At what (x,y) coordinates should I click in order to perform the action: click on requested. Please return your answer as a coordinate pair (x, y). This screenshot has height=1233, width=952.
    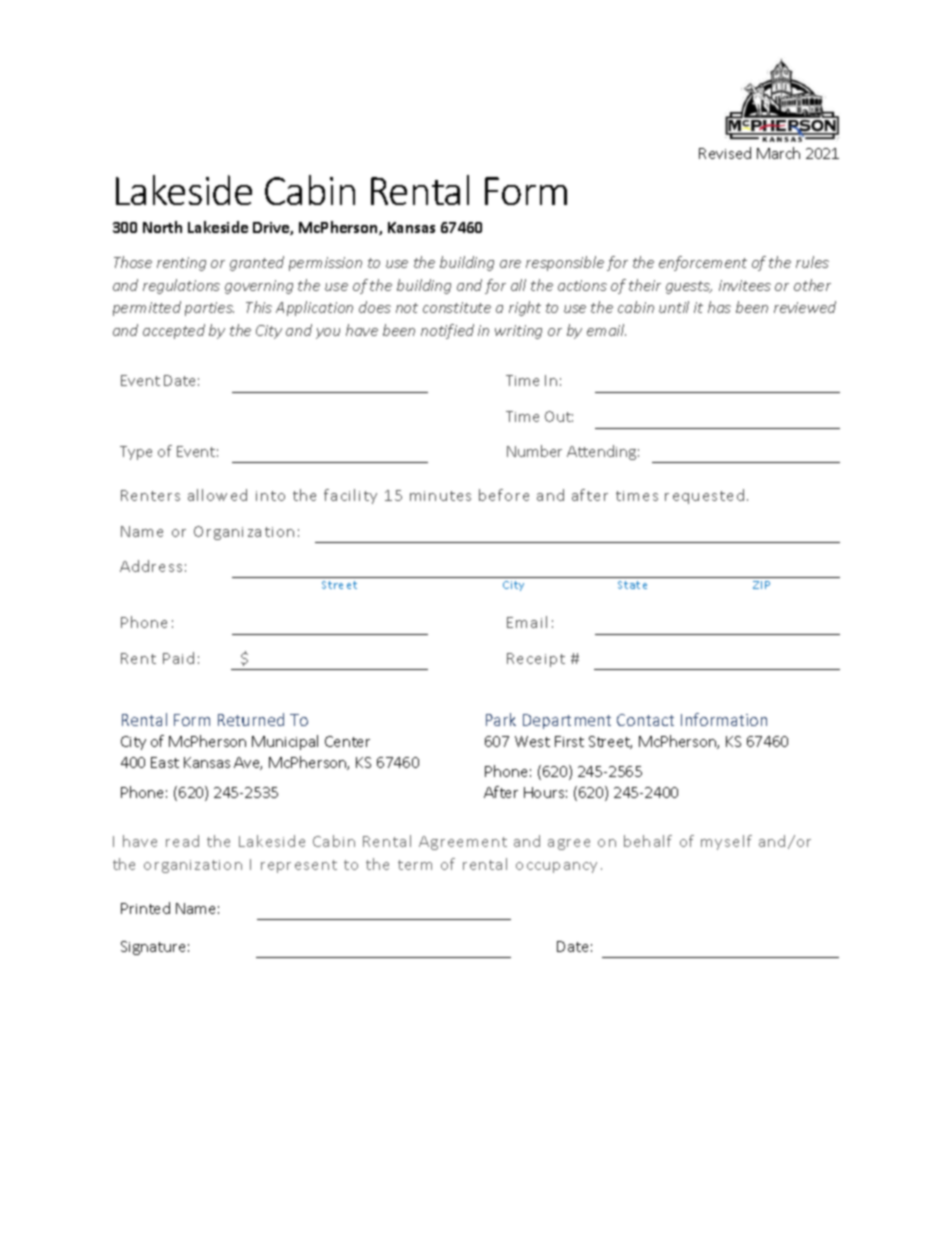
    Looking at the image, I should click on (704, 496).
